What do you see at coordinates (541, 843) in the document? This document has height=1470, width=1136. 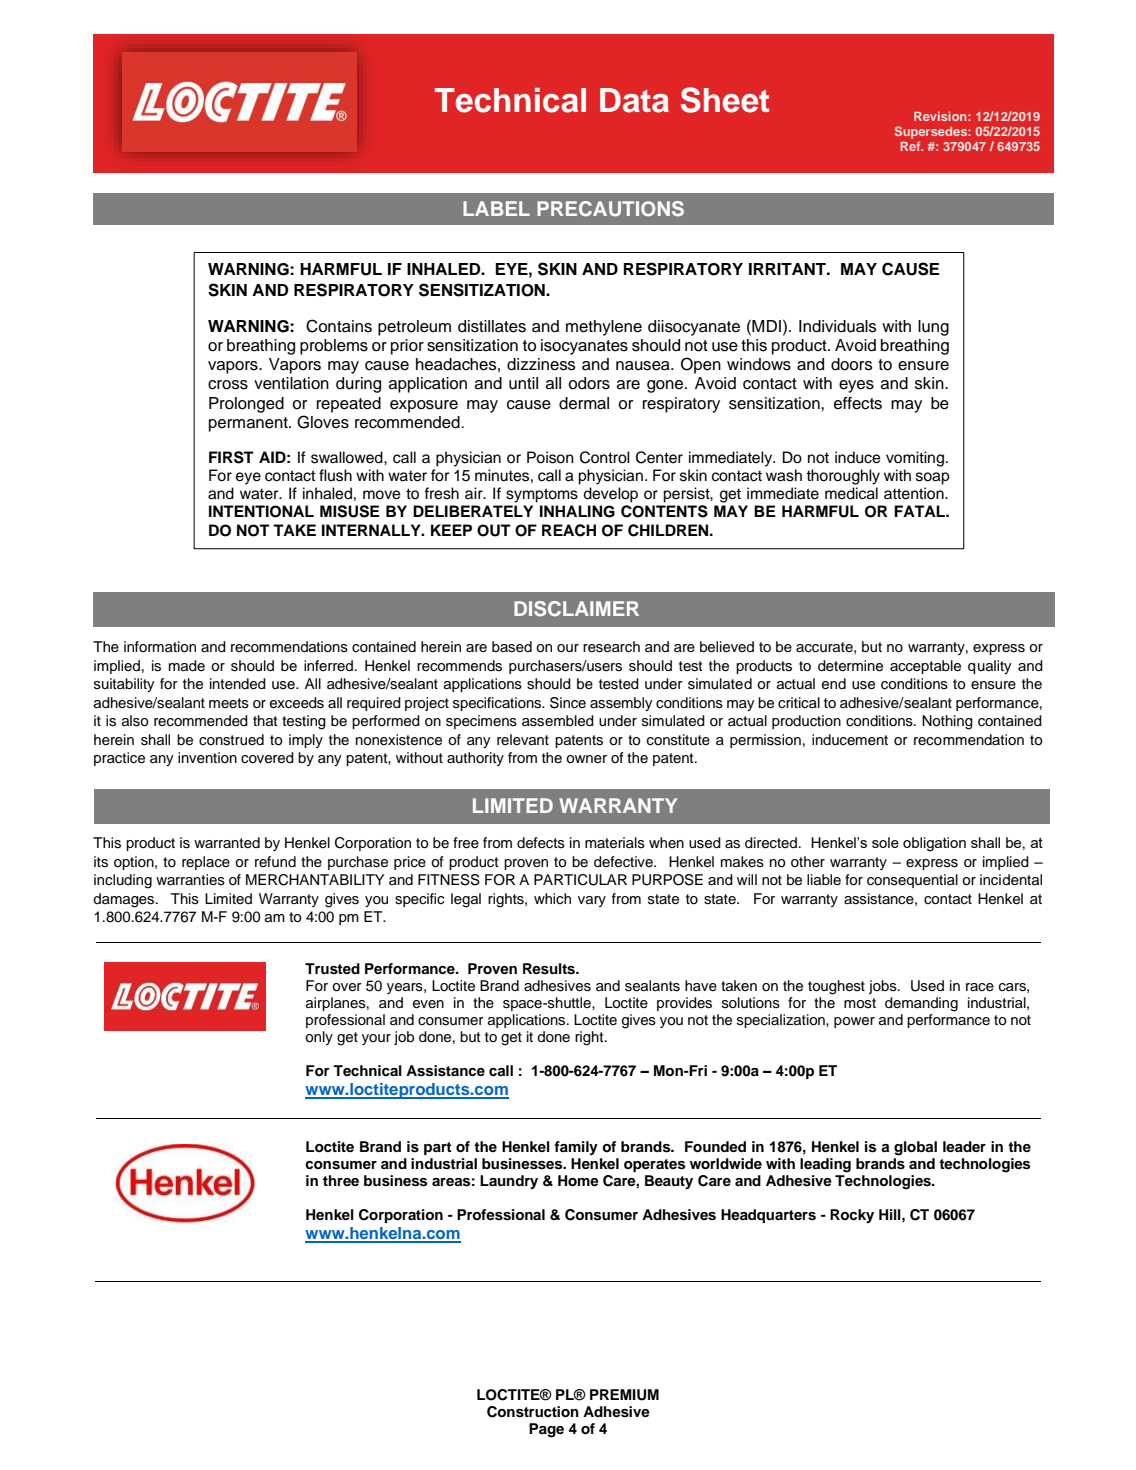 I see `defects` at bounding box center [541, 843].
